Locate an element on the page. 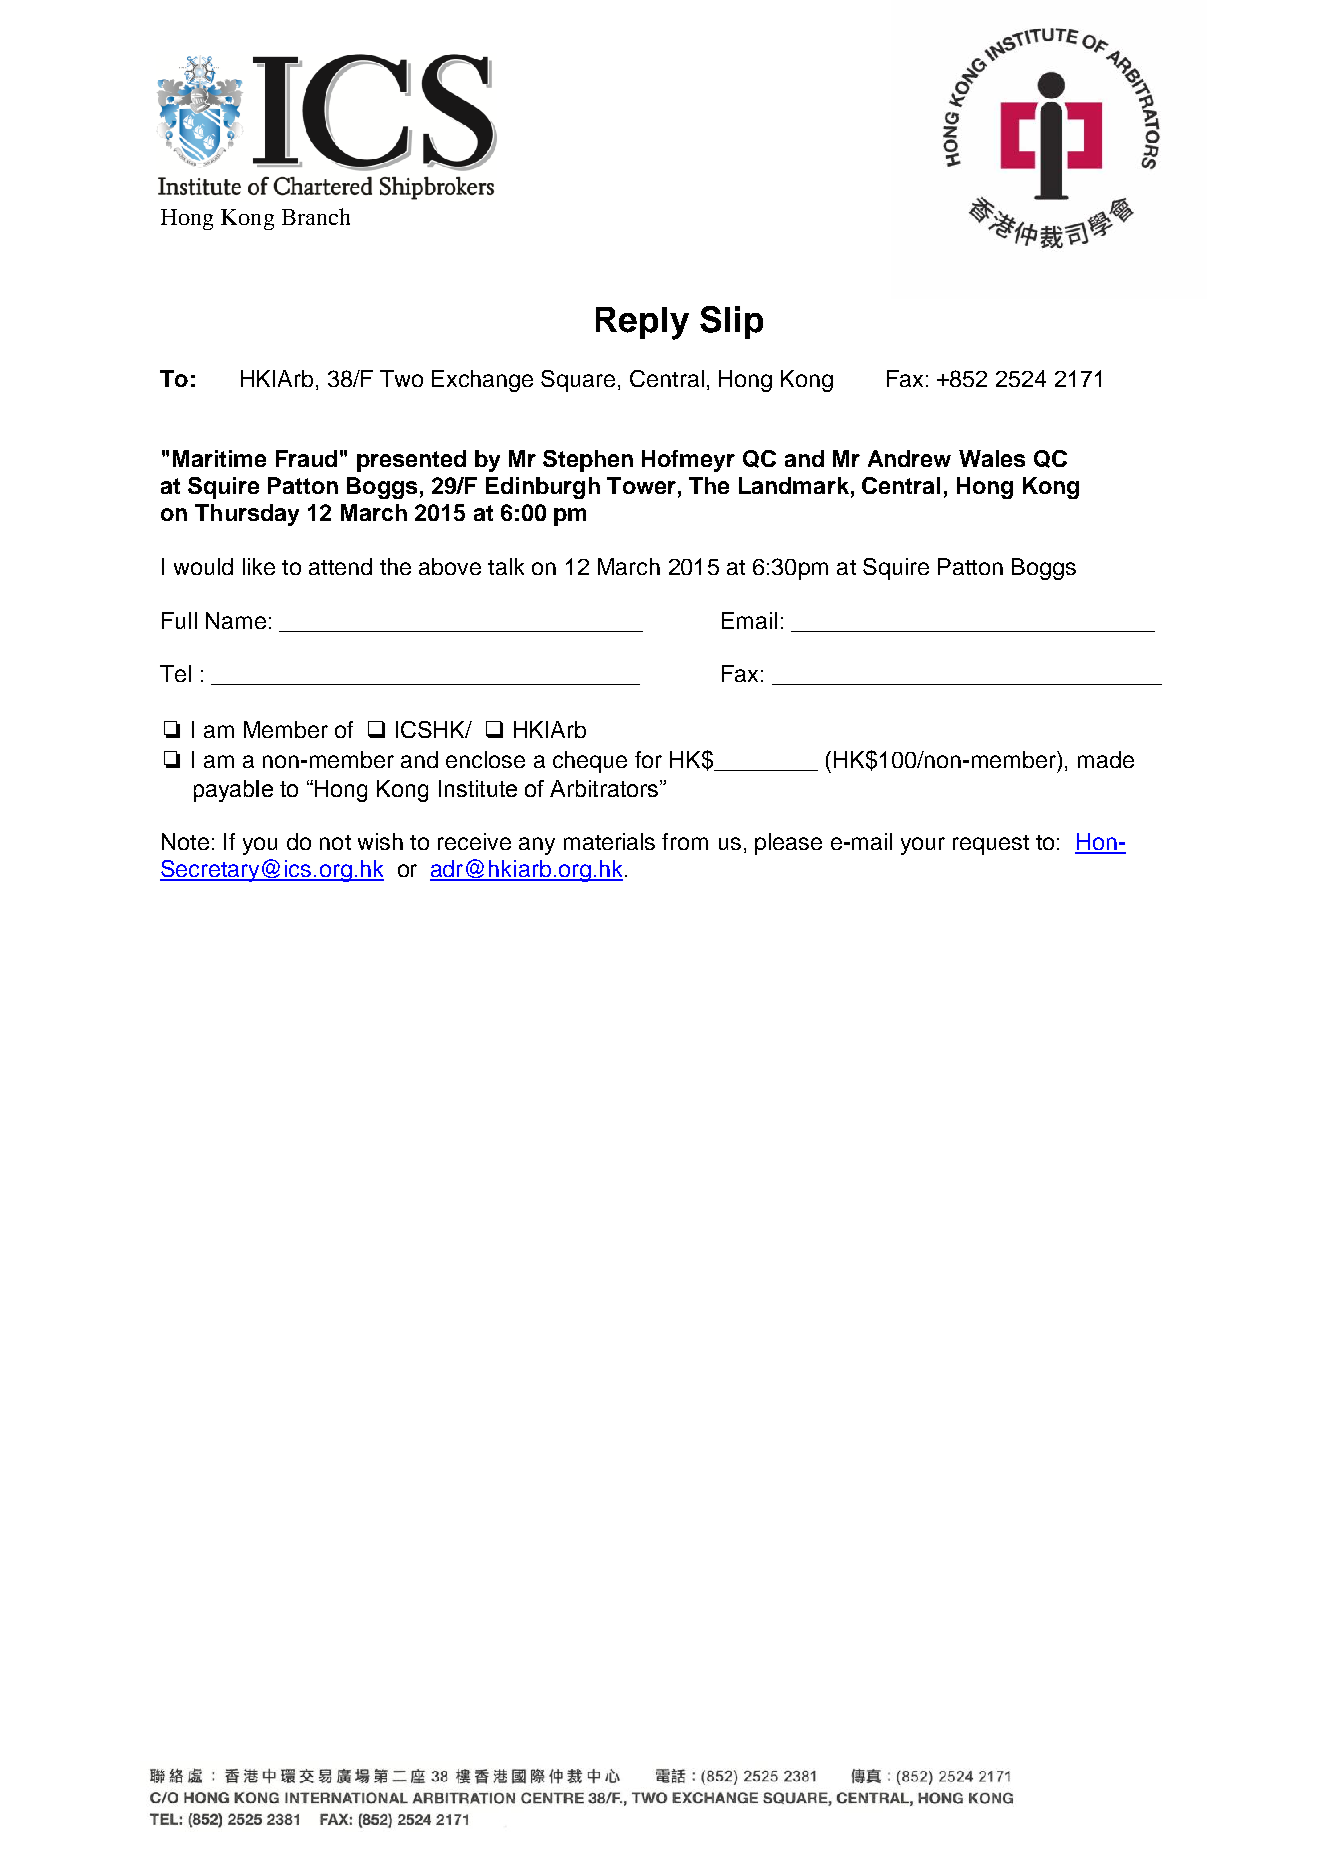  request is located at coordinates (991, 845).
